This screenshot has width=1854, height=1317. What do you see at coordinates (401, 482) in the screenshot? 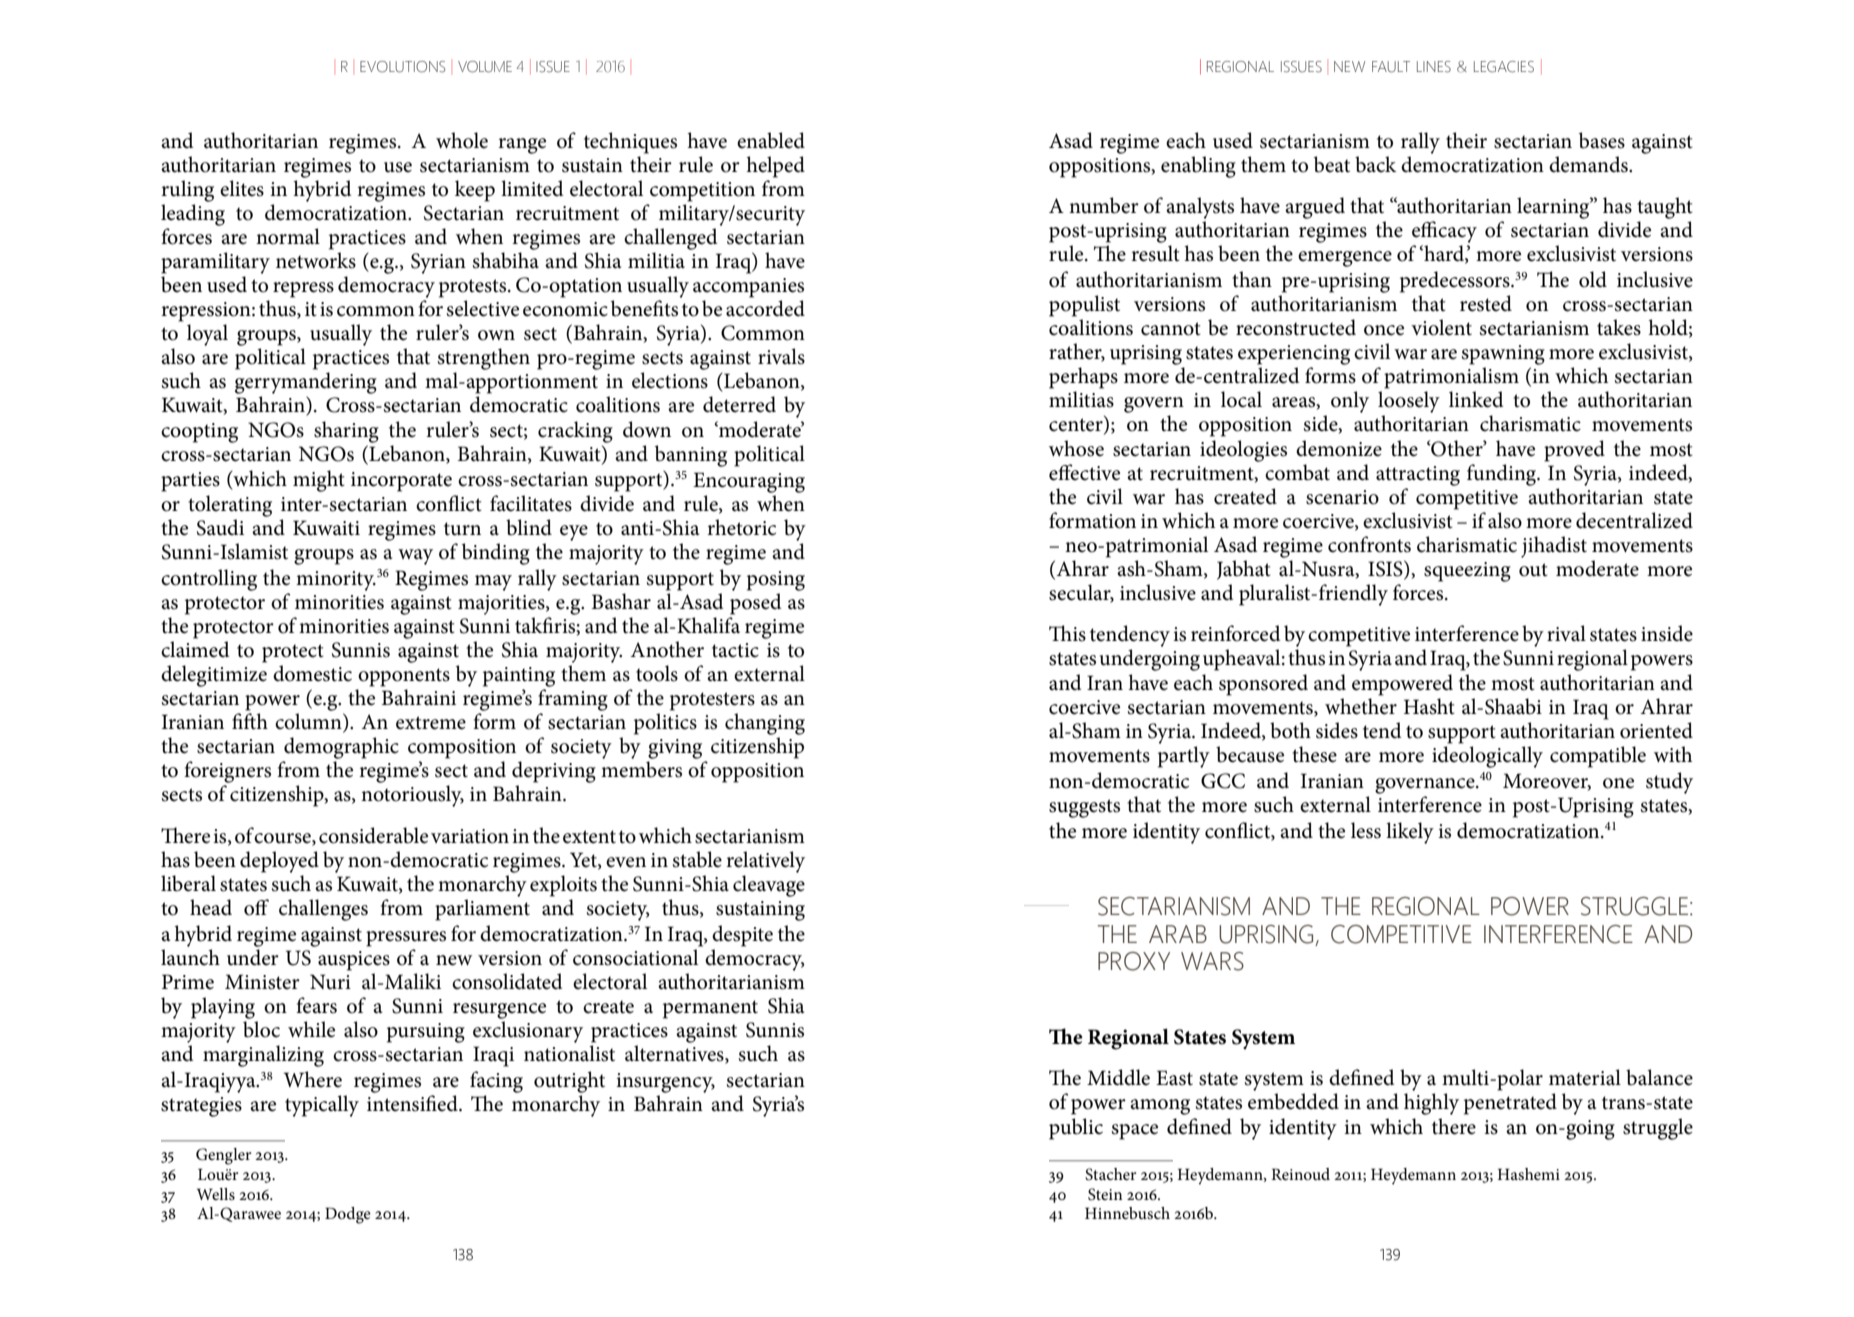
I see `incorporate` at bounding box center [401, 482].
